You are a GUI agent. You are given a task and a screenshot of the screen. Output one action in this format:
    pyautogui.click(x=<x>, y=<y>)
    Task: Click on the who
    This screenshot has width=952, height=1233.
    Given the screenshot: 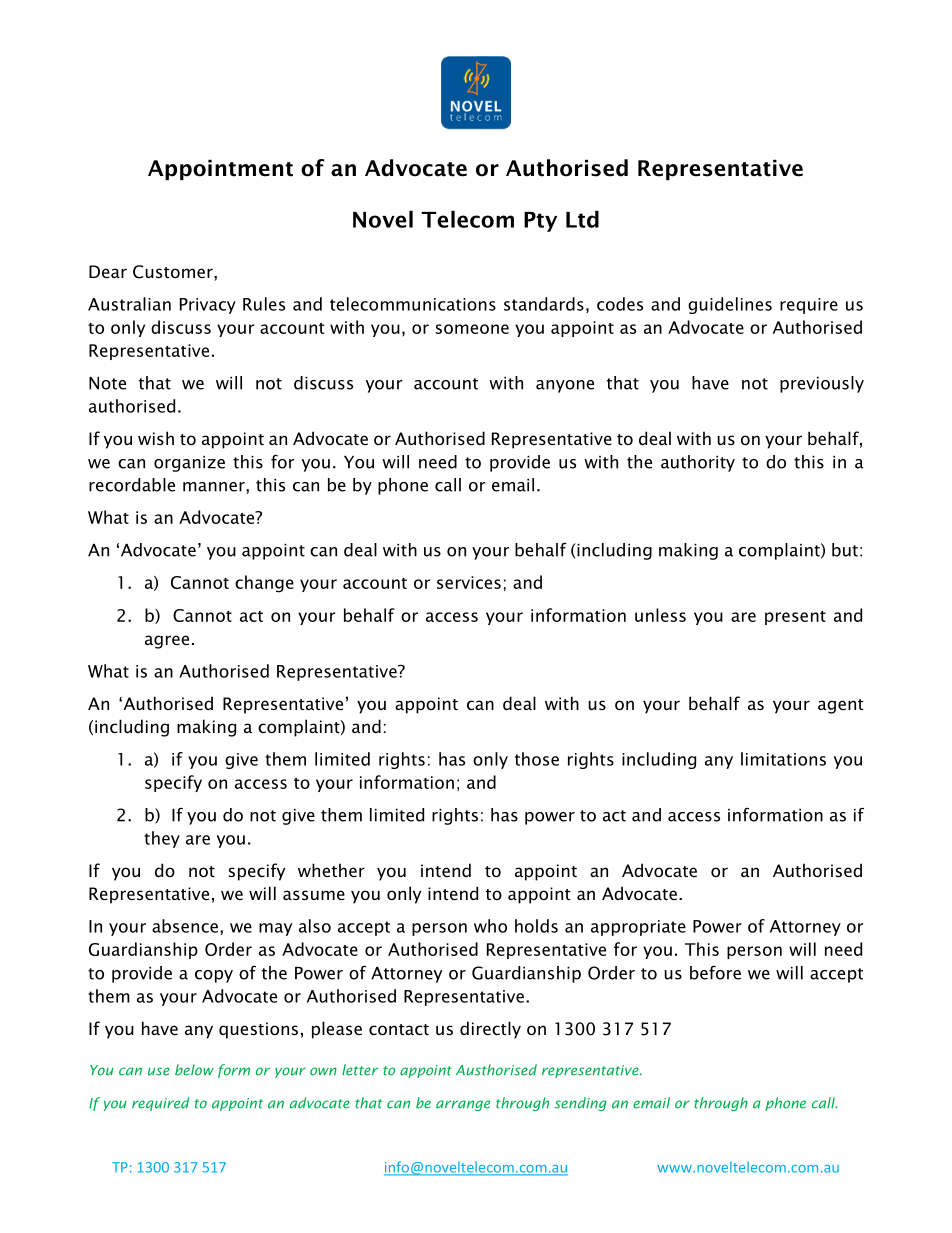 What is the action you would take?
    pyautogui.click(x=490, y=926)
